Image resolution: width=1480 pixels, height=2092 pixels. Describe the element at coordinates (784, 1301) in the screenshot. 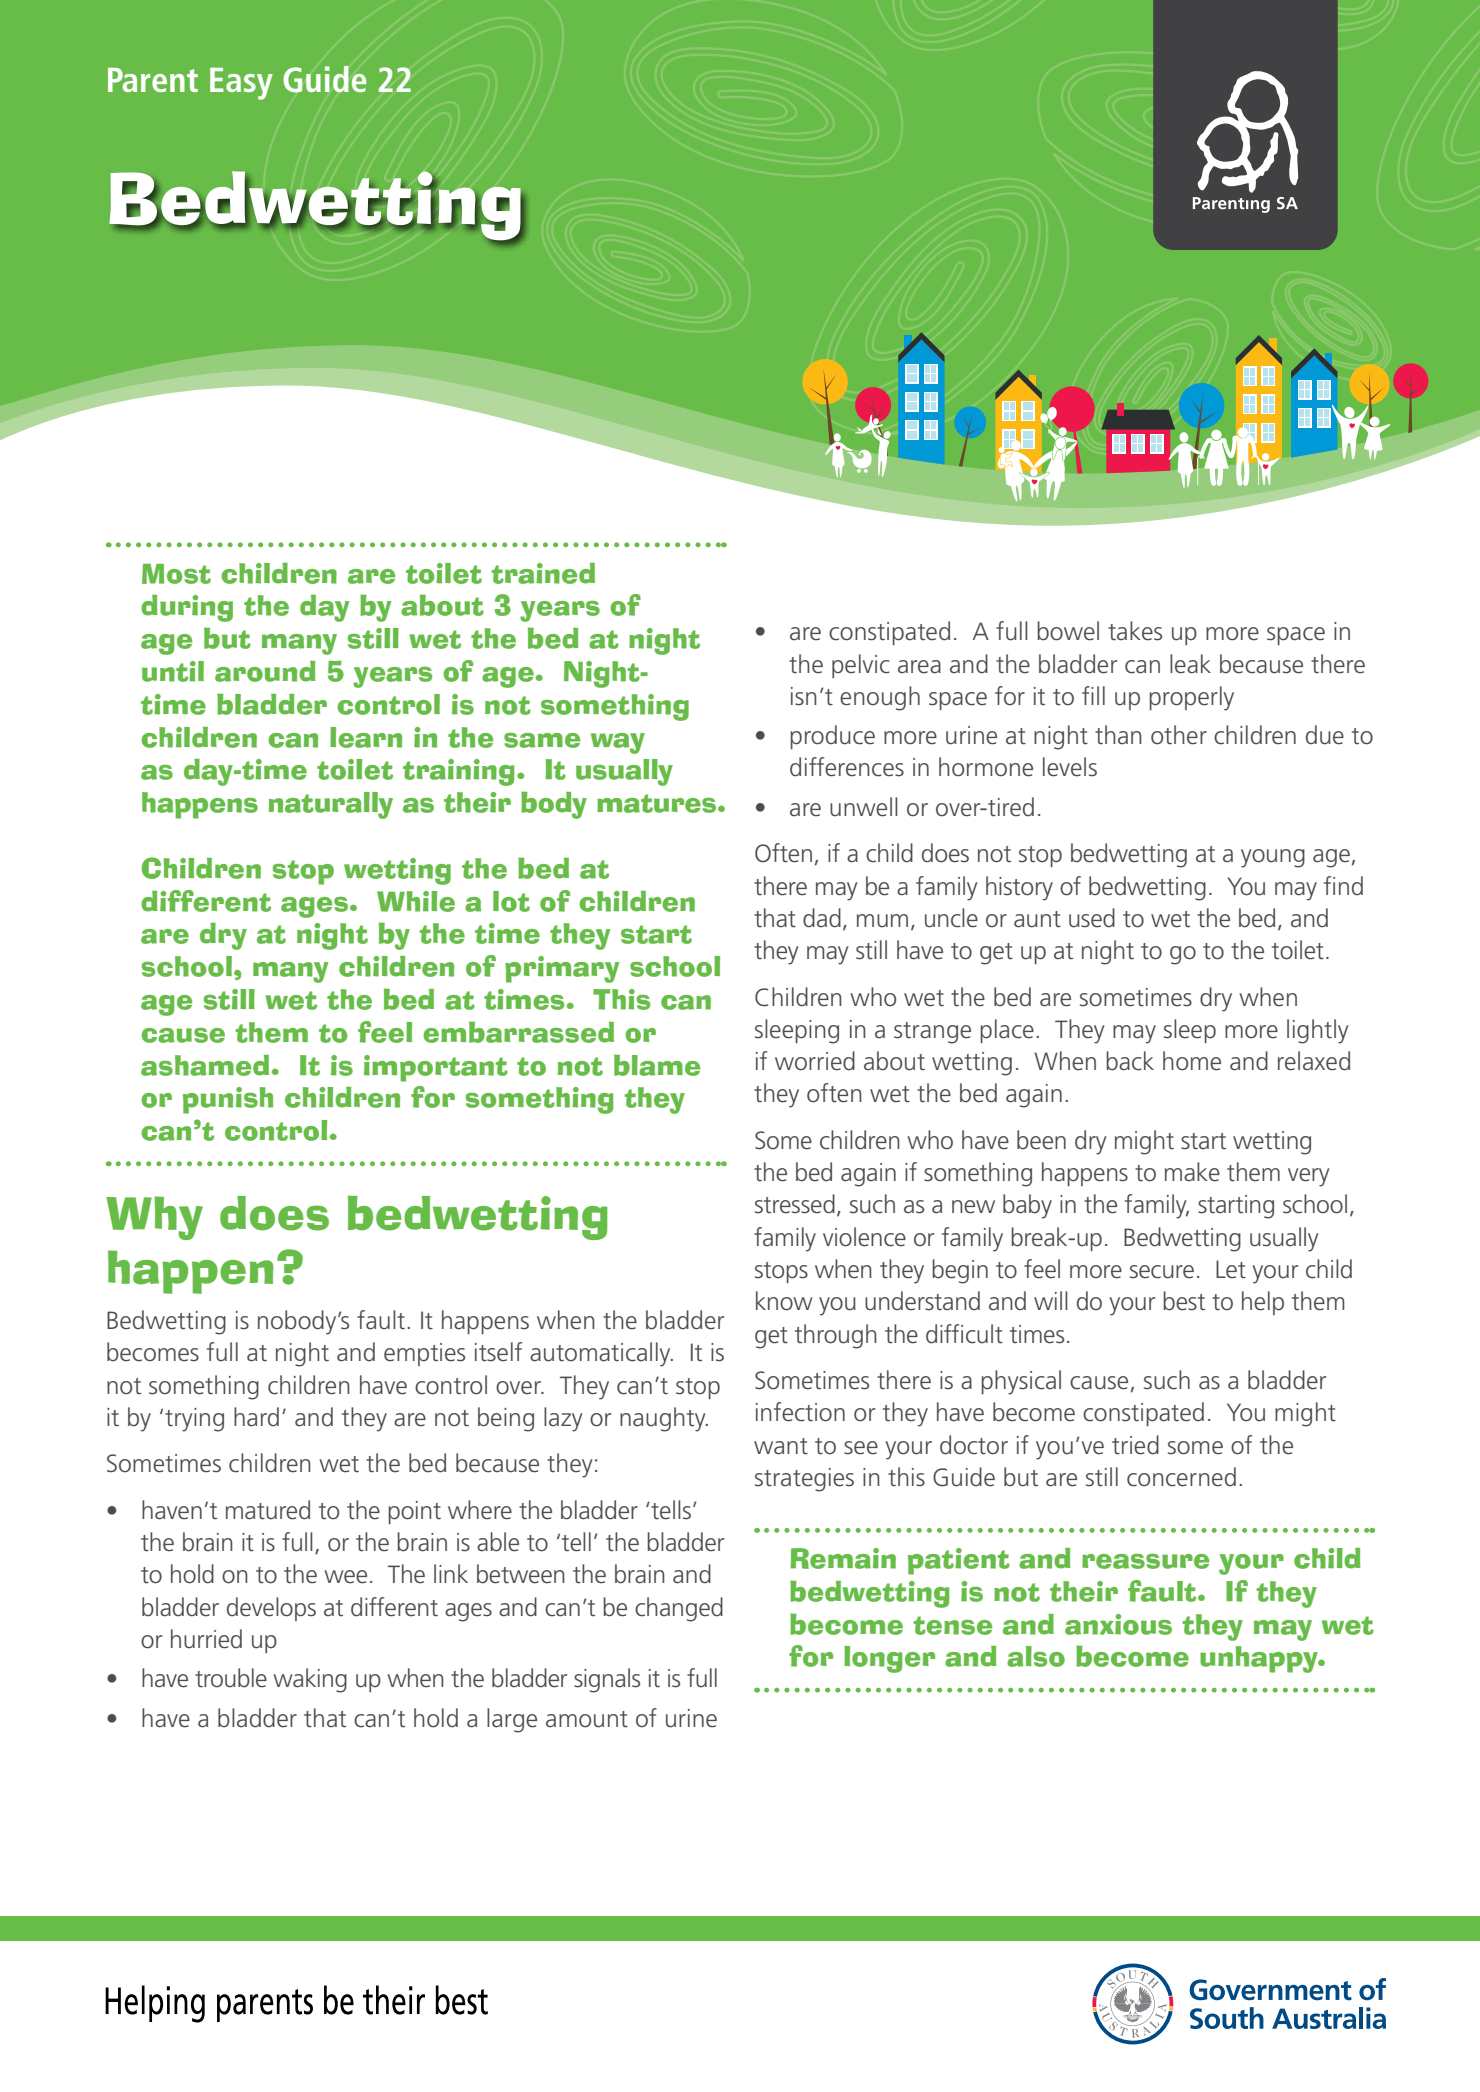

I see `know` at that location.
